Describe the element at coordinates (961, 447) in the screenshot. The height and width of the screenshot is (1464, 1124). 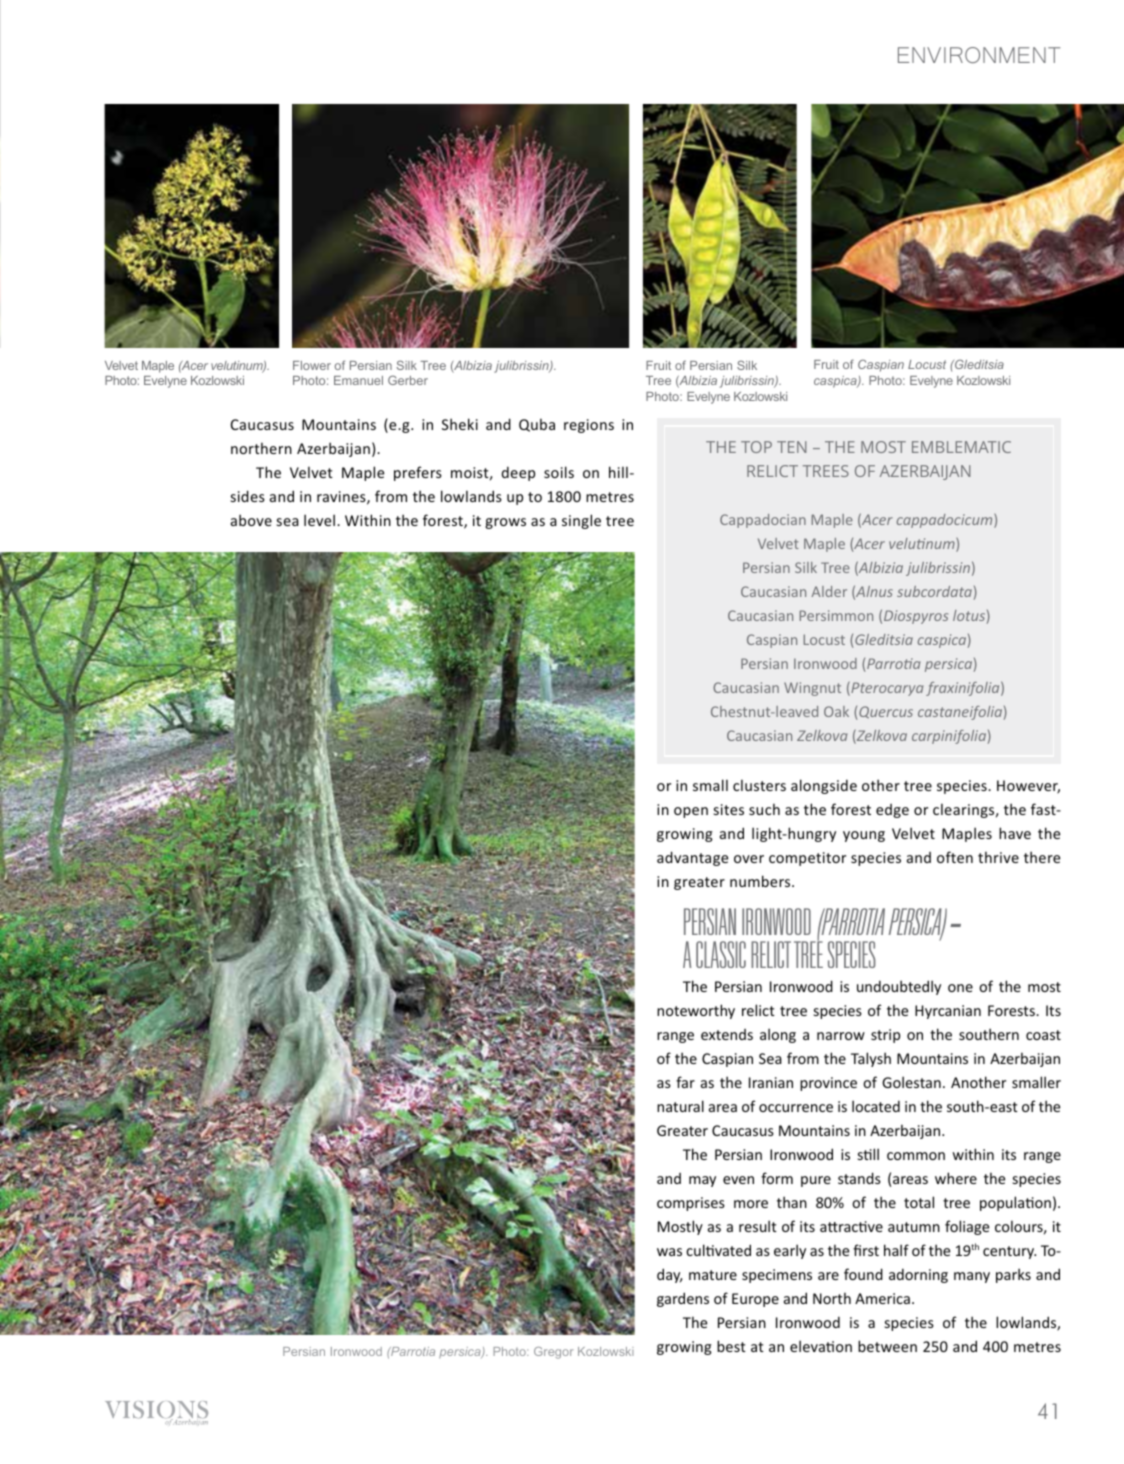
I see `emblematic` at that location.
